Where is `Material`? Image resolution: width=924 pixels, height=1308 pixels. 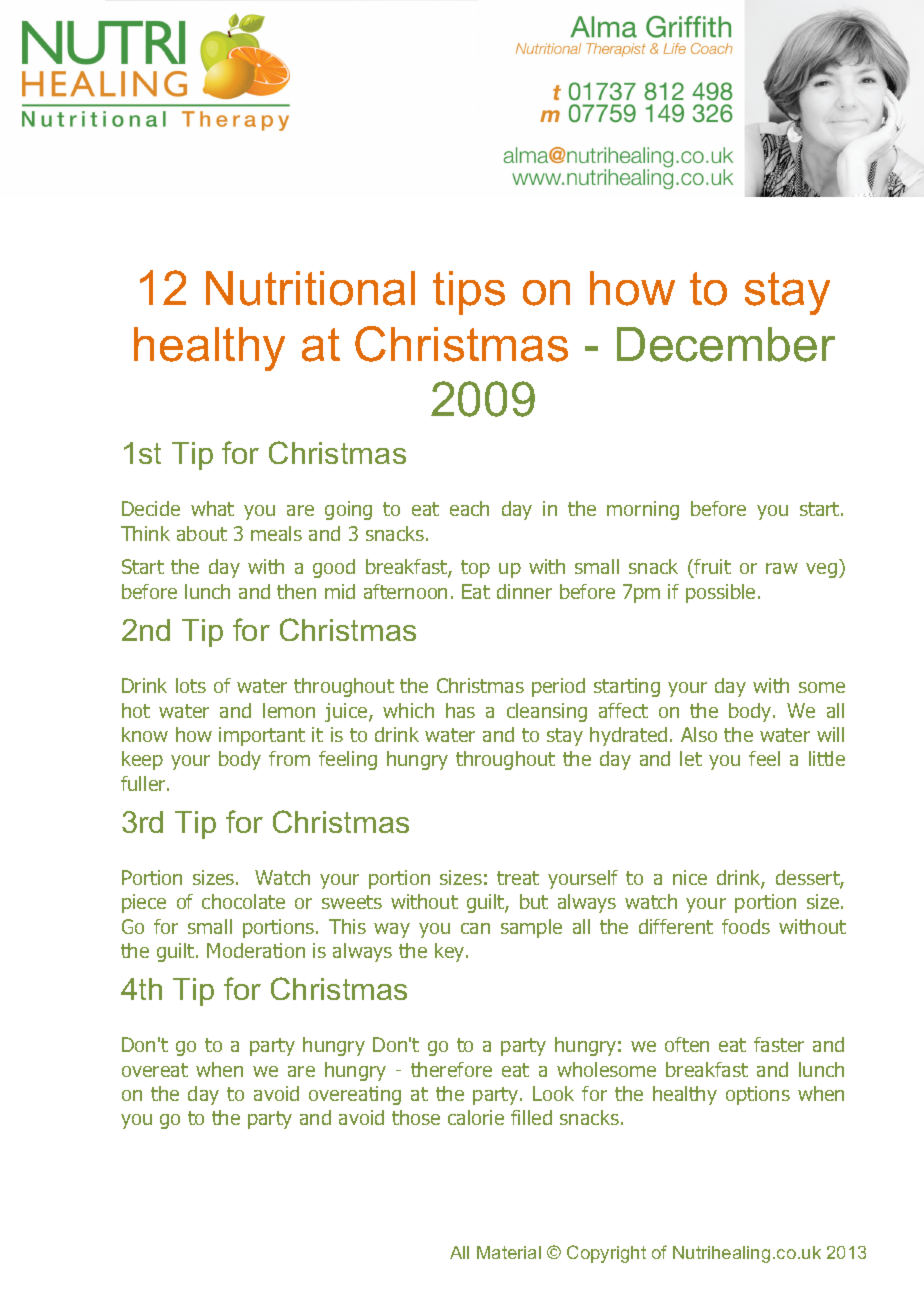 Material is located at coordinates (509, 1252).
